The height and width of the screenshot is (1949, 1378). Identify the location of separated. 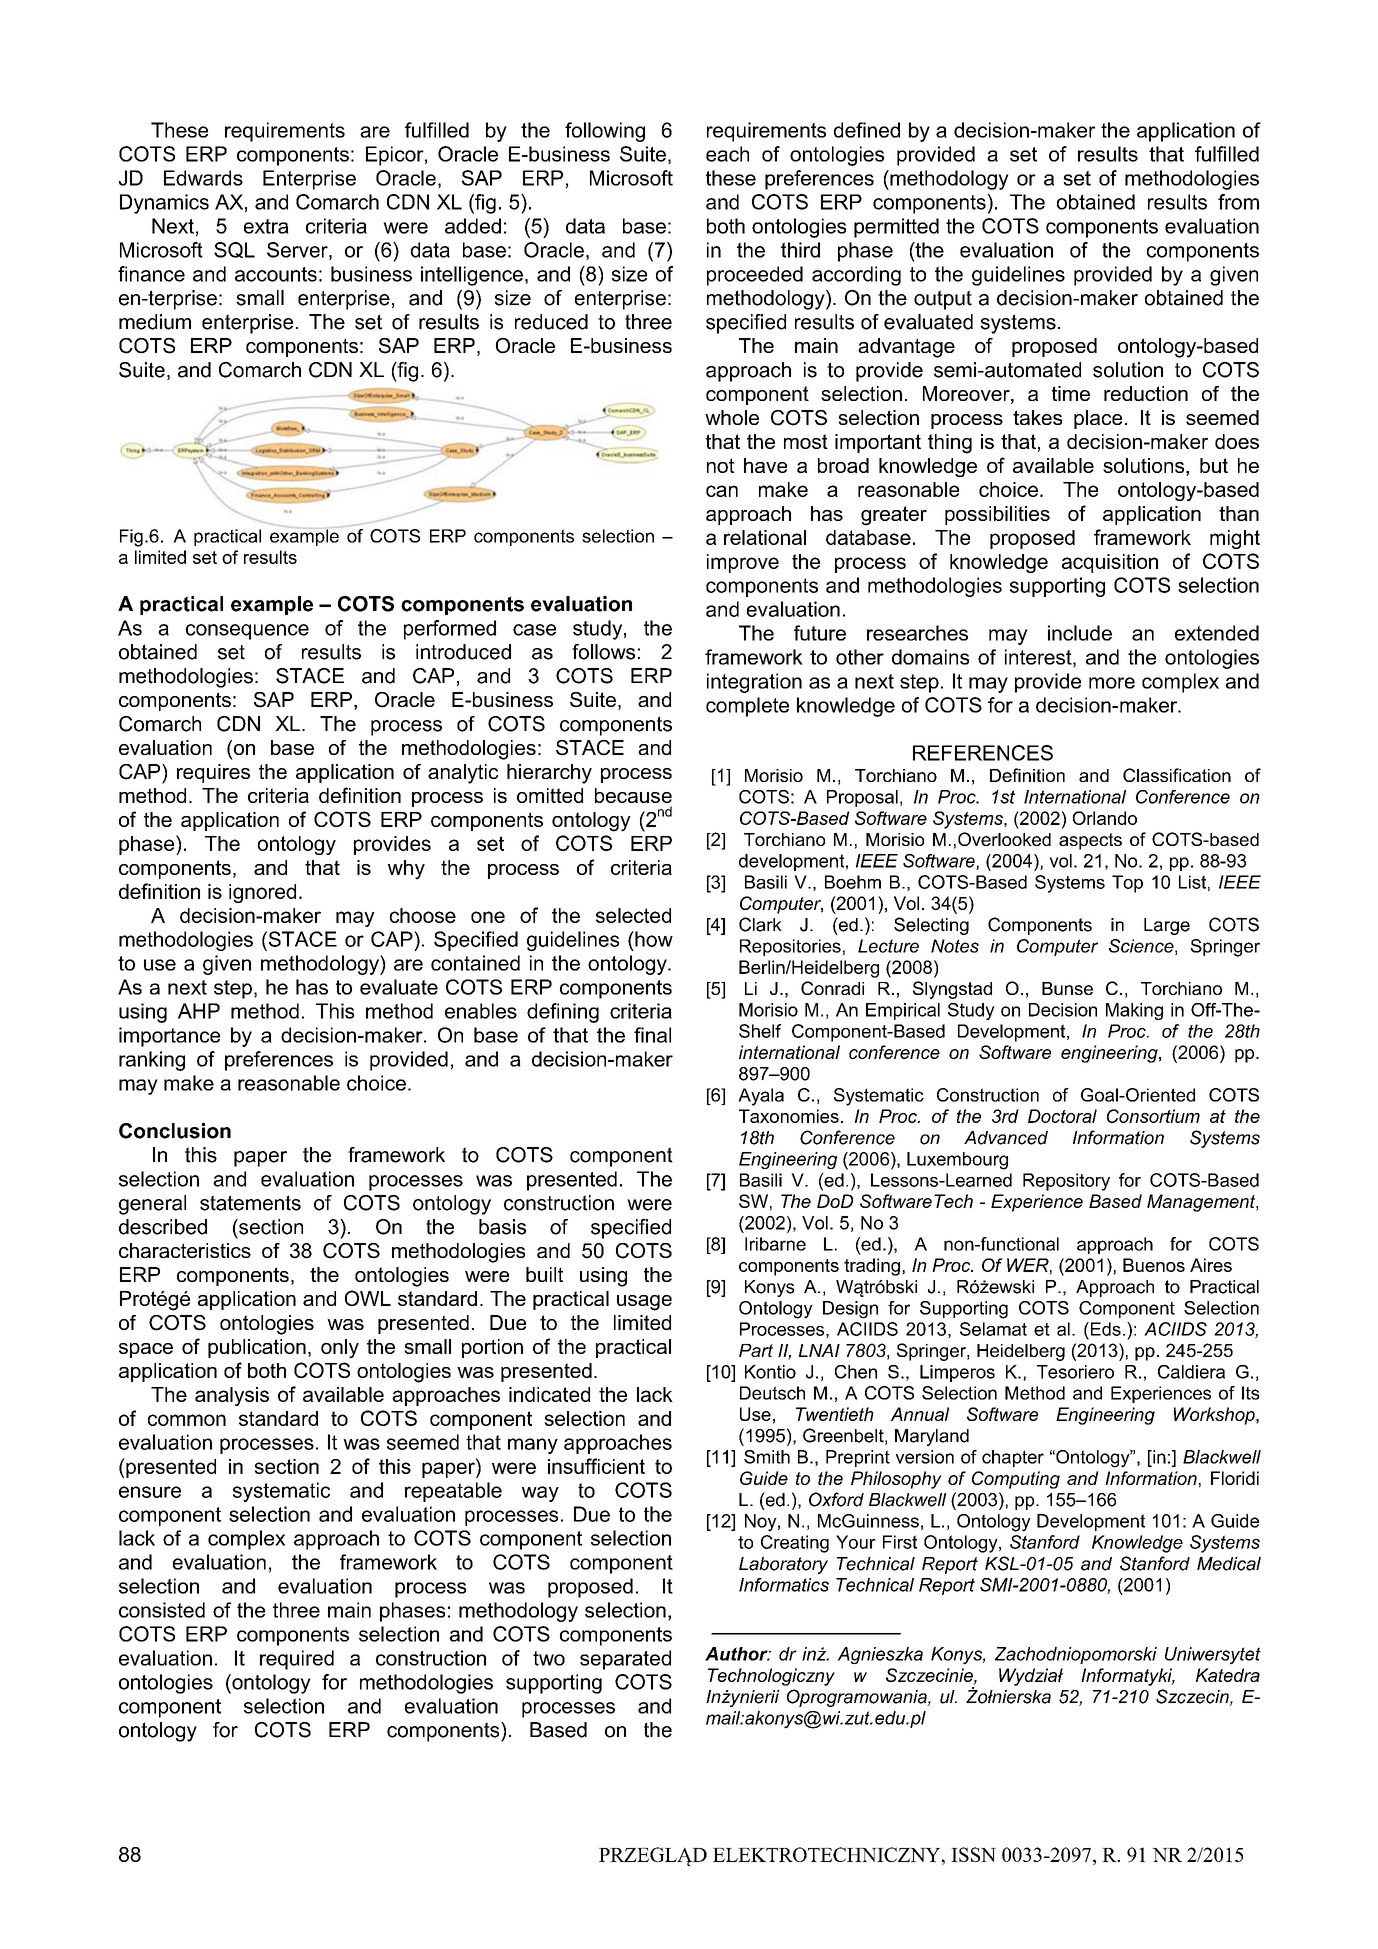
(625, 1660).
